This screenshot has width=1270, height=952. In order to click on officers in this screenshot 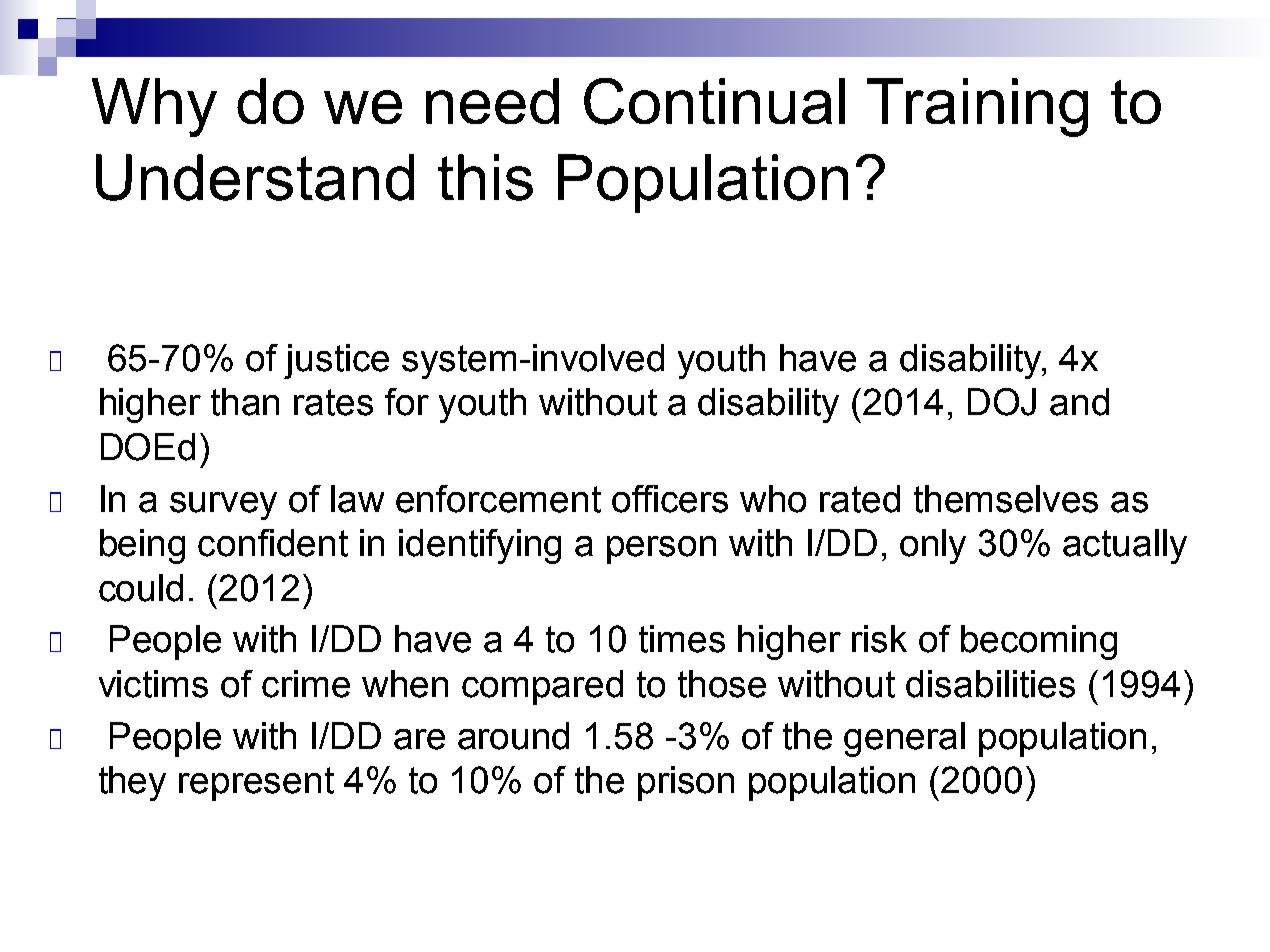, I will do `click(670, 499)`.
